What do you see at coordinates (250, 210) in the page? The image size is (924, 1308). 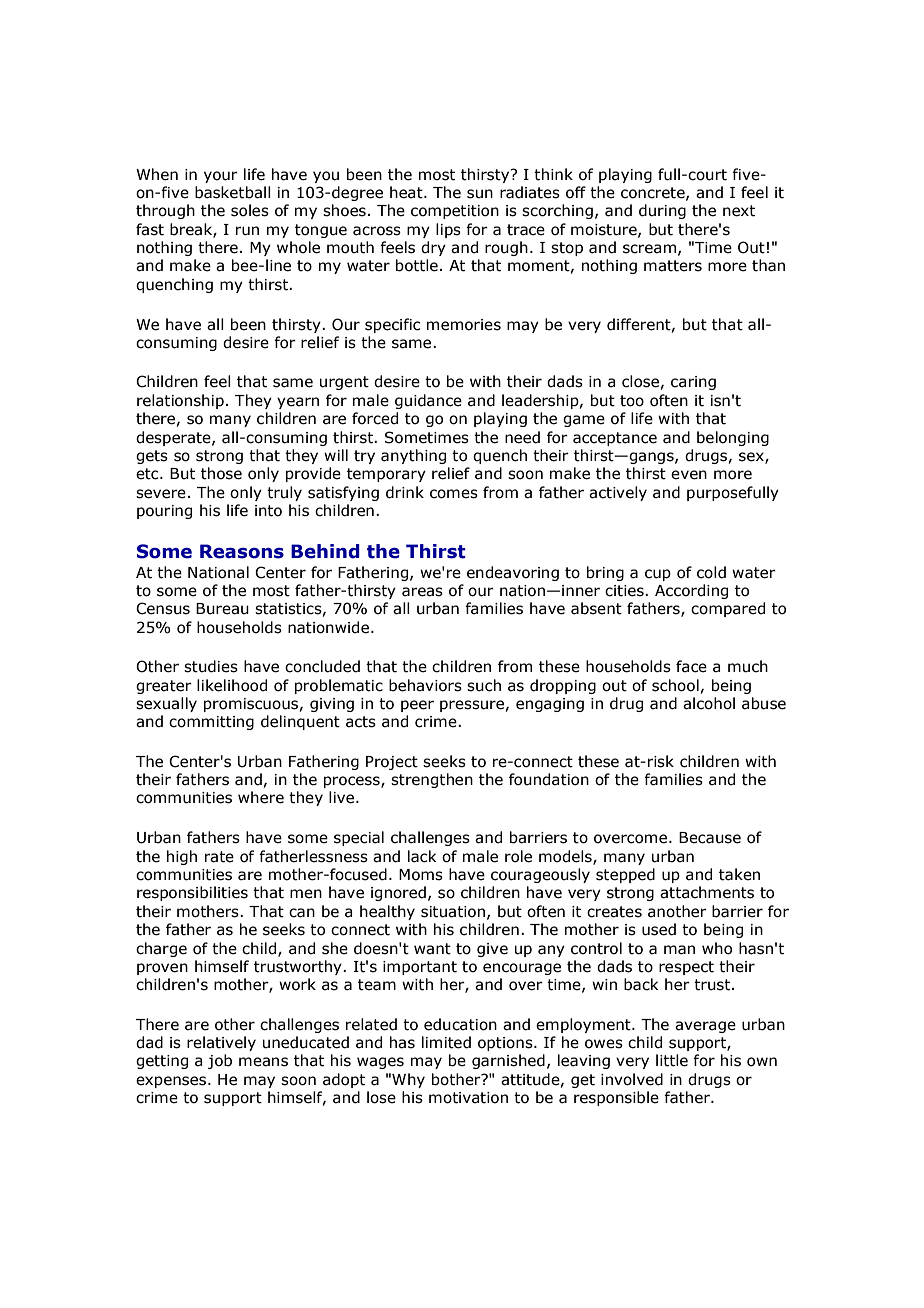 I see `soles` at bounding box center [250, 210].
